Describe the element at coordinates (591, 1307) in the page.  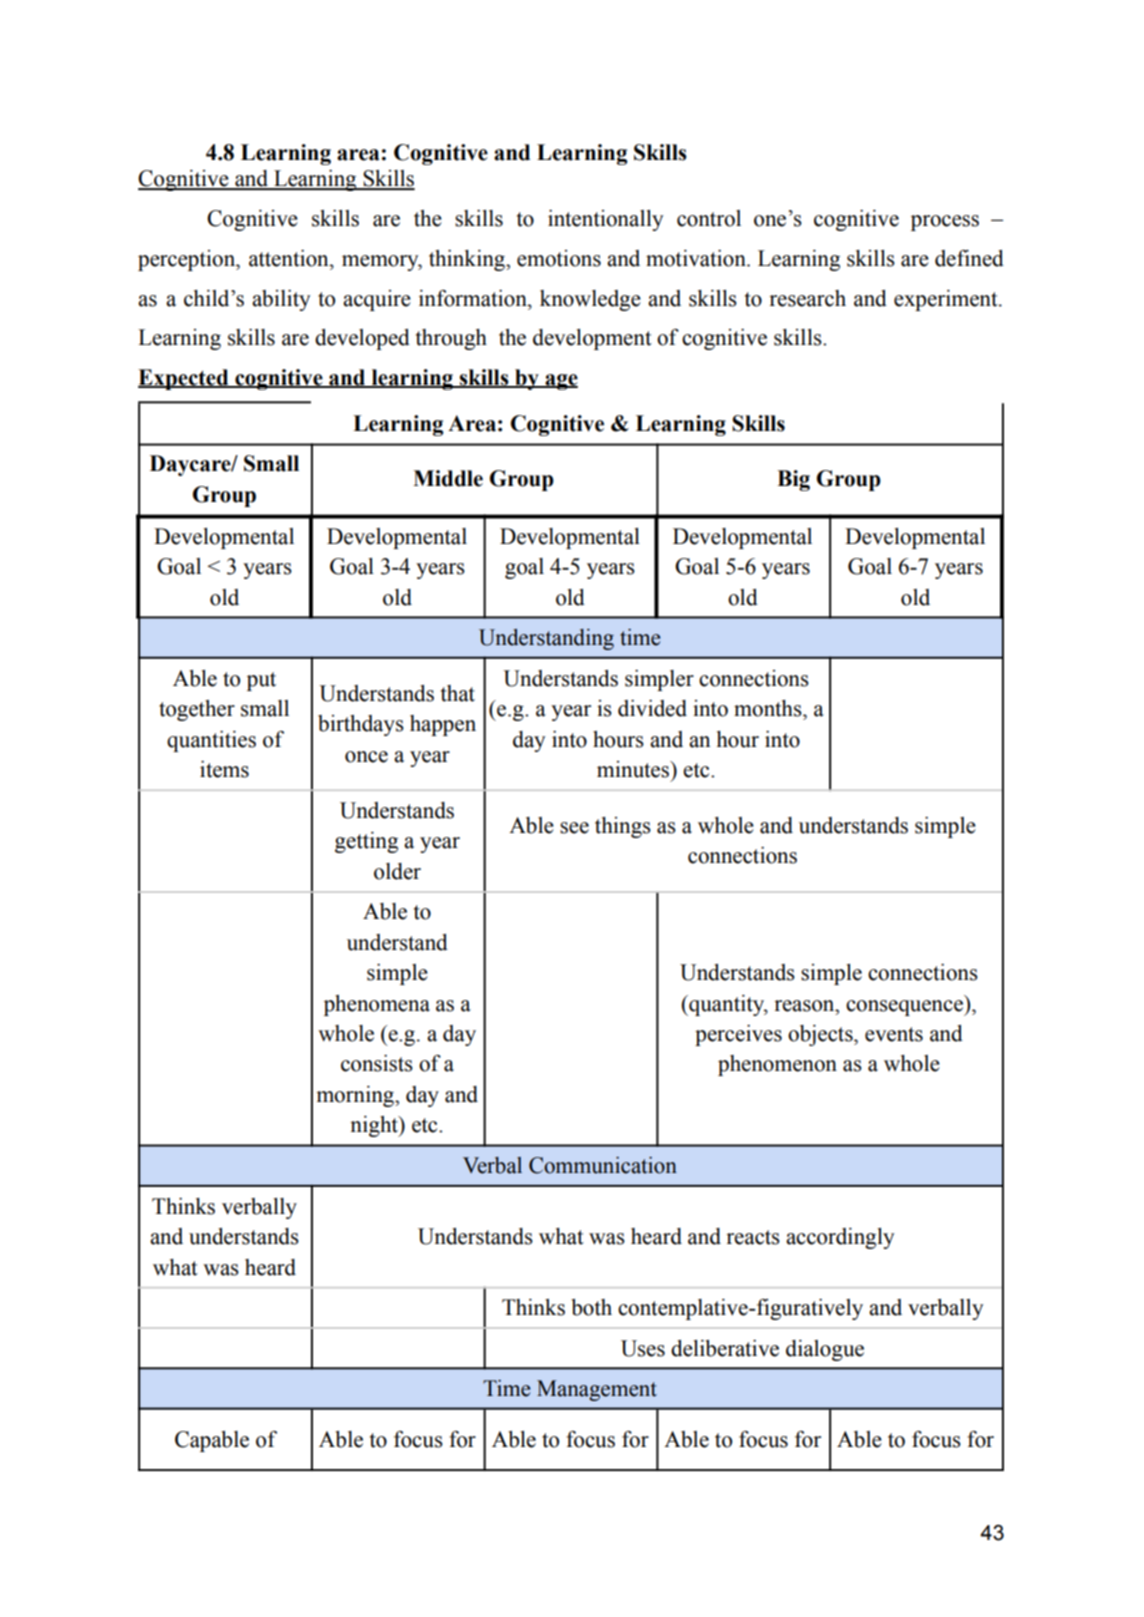
I see `both` at that location.
